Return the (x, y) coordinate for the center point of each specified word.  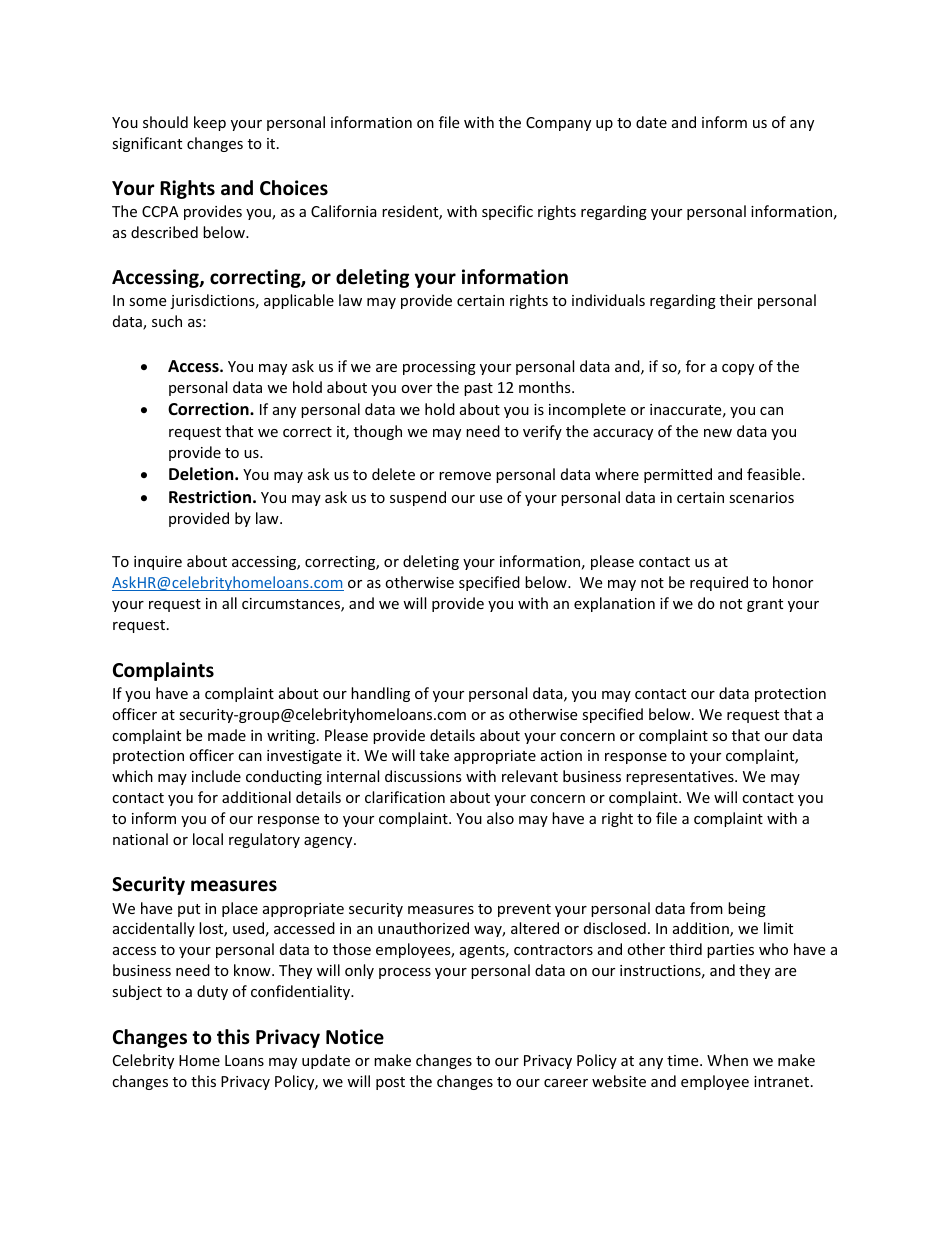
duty (212, 992)
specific (507, 212)
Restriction (210, 497)
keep (210, 123)
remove (465, 476)
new (718, 433)
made (227, 735)
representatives (681, 778)
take (434, 755)
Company (558, 124)
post (390, 1083)
